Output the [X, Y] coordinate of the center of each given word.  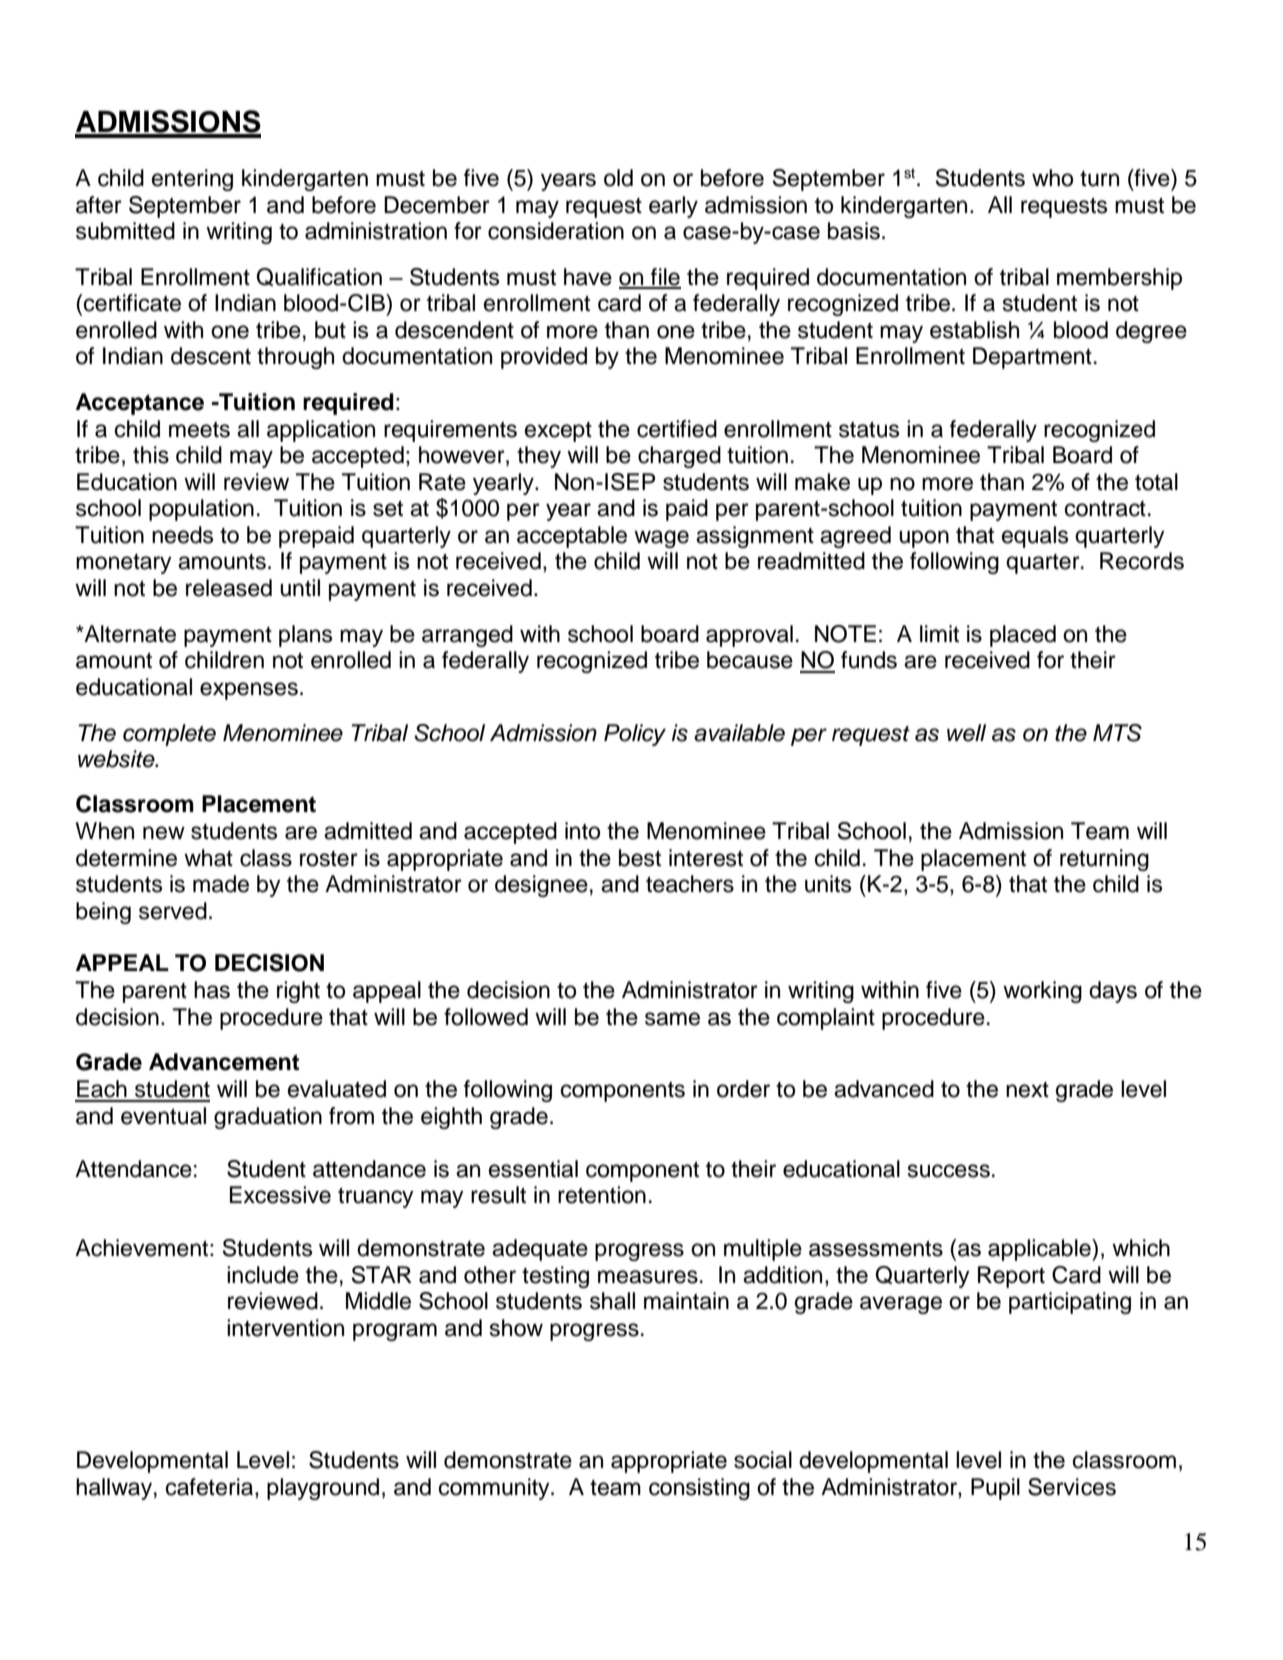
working [1042, 992]
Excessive [280, 1195]
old [618, 178]
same [672, 1019]
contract [1105, 509]
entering [192, 180]
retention [602, 1195]
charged [679, 457]
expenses [249, 691]
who [1052, 178]
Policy [635, 735]
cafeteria [211, 1488]
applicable [1040, 1250]
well [966, 733]
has [212, 990]
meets [199, 430]
